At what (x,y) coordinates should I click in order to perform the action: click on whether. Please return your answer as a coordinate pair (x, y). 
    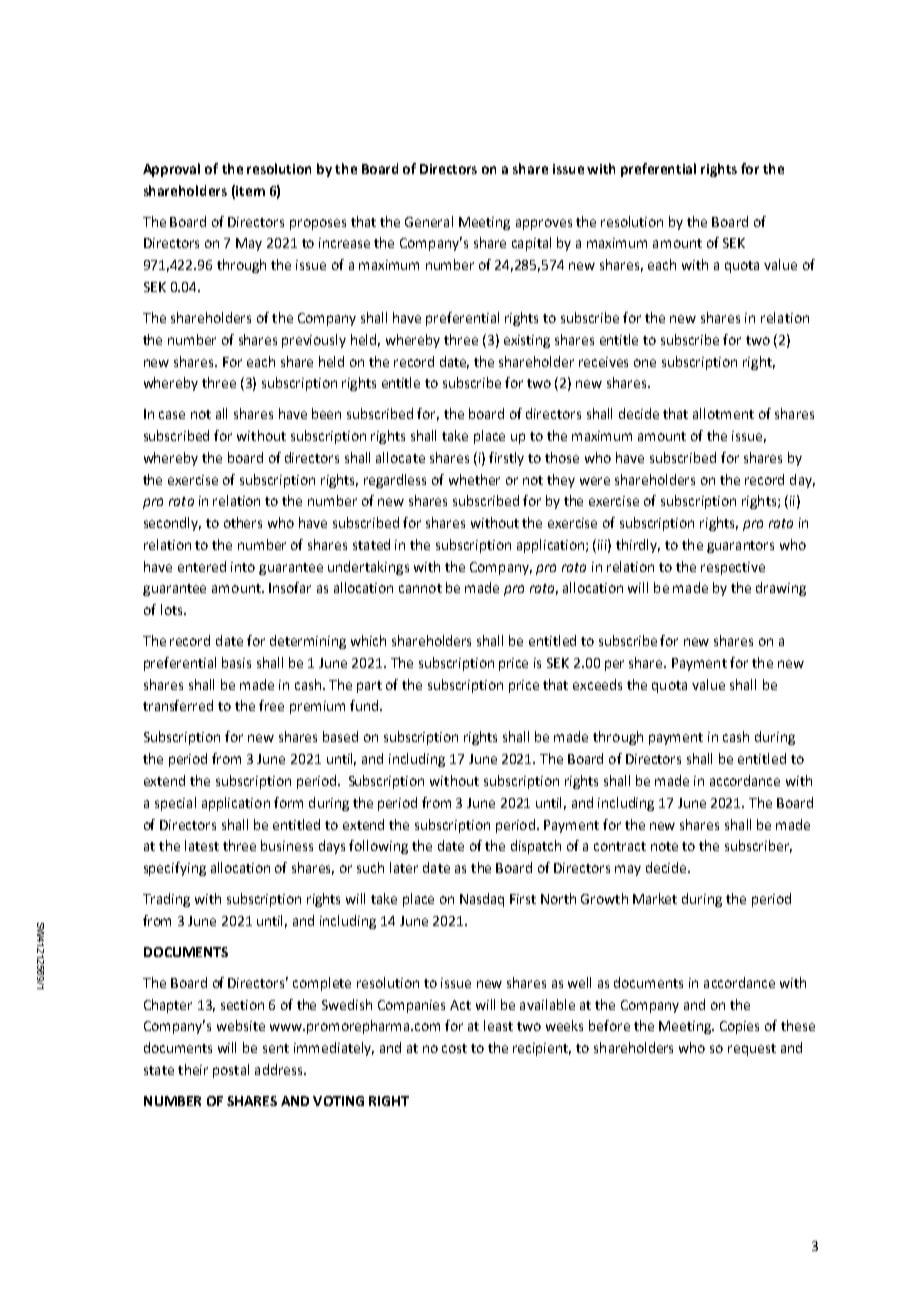
    Looking at the image, I should click on (474, 479).
